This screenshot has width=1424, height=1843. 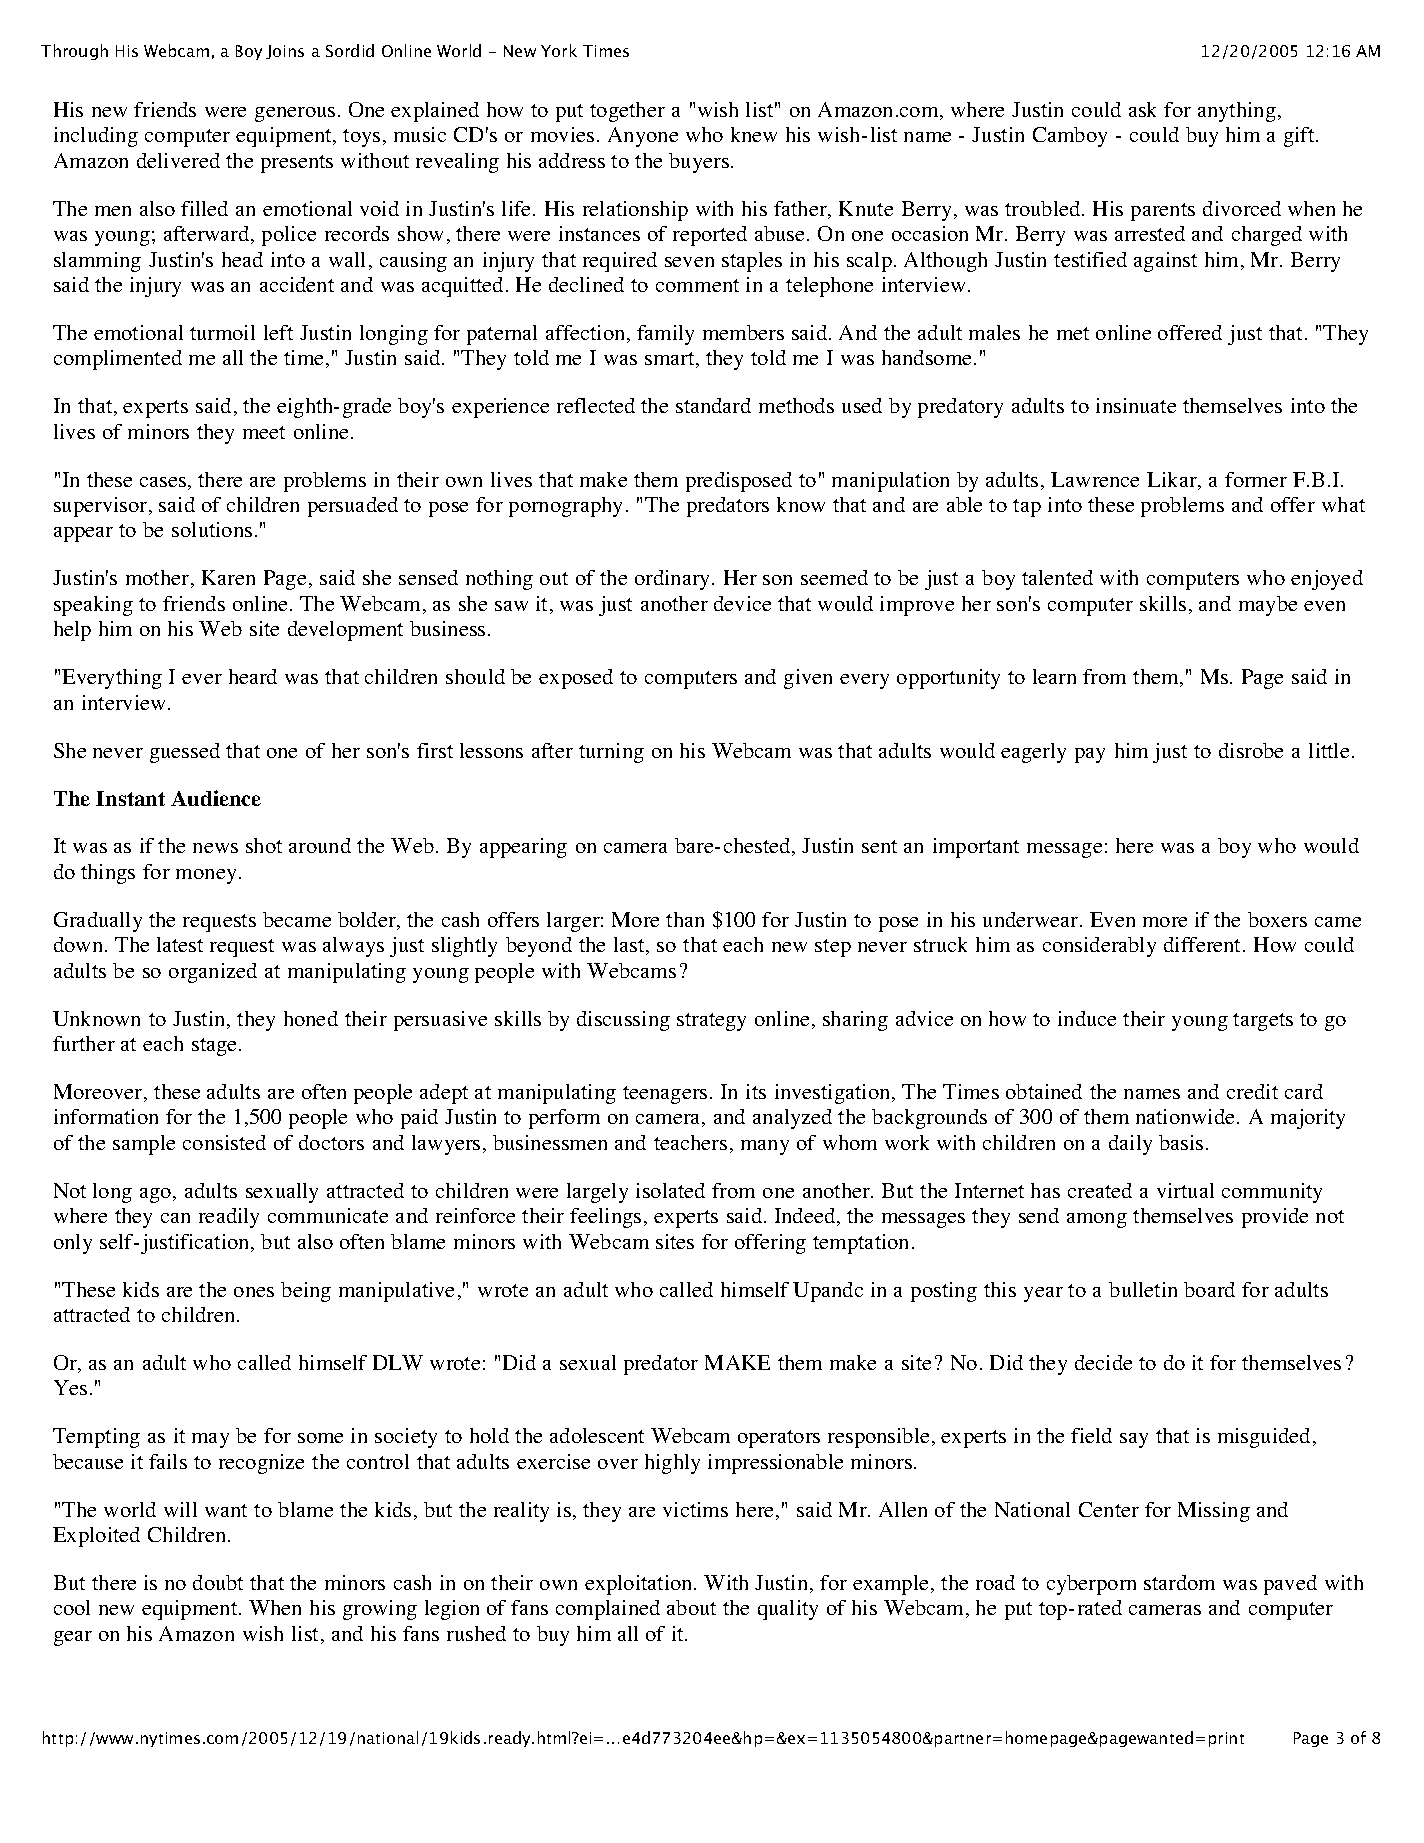 I want to click on generous, so click(x=295, y=114).
